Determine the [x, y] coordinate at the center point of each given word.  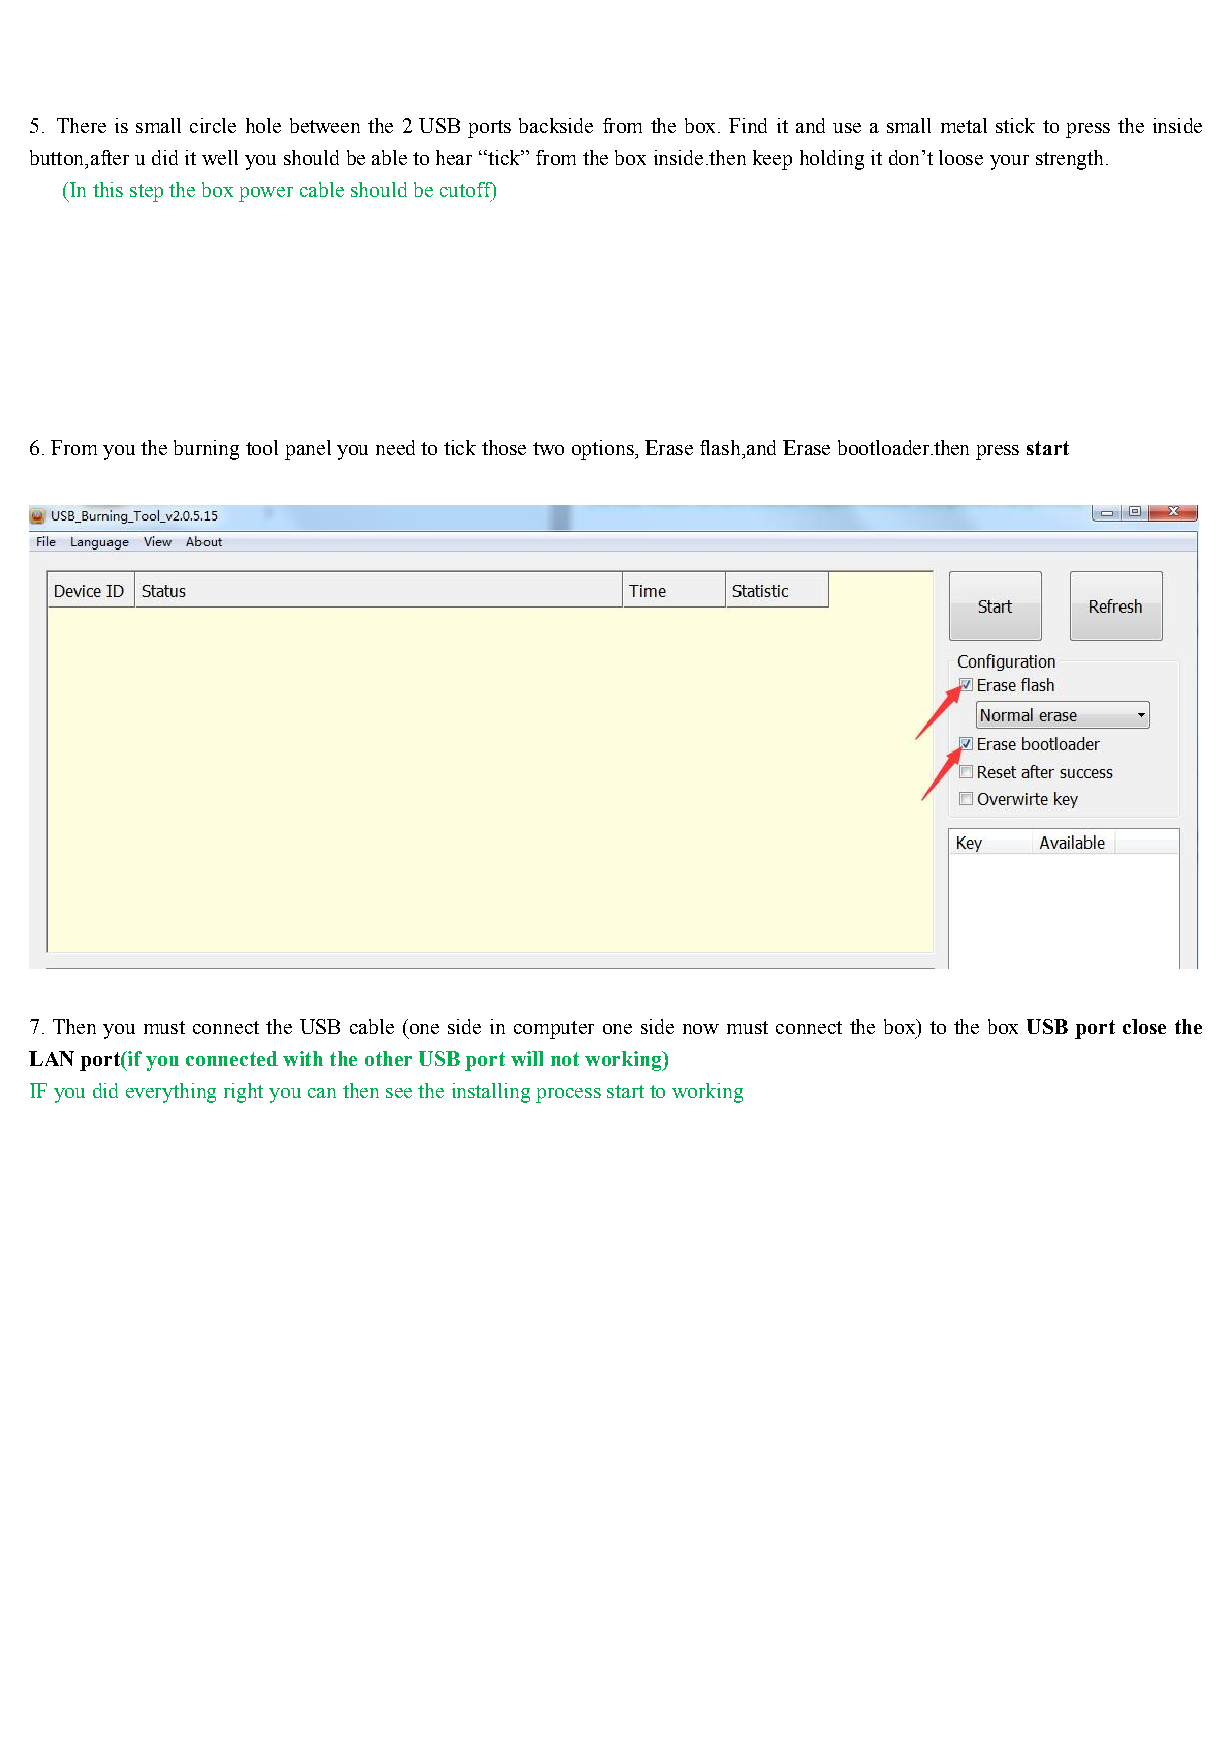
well [220, 157]
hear [454, 157]
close [1144, 1026]
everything [171, 1093]
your [1009, 162]
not [565, 1059]
